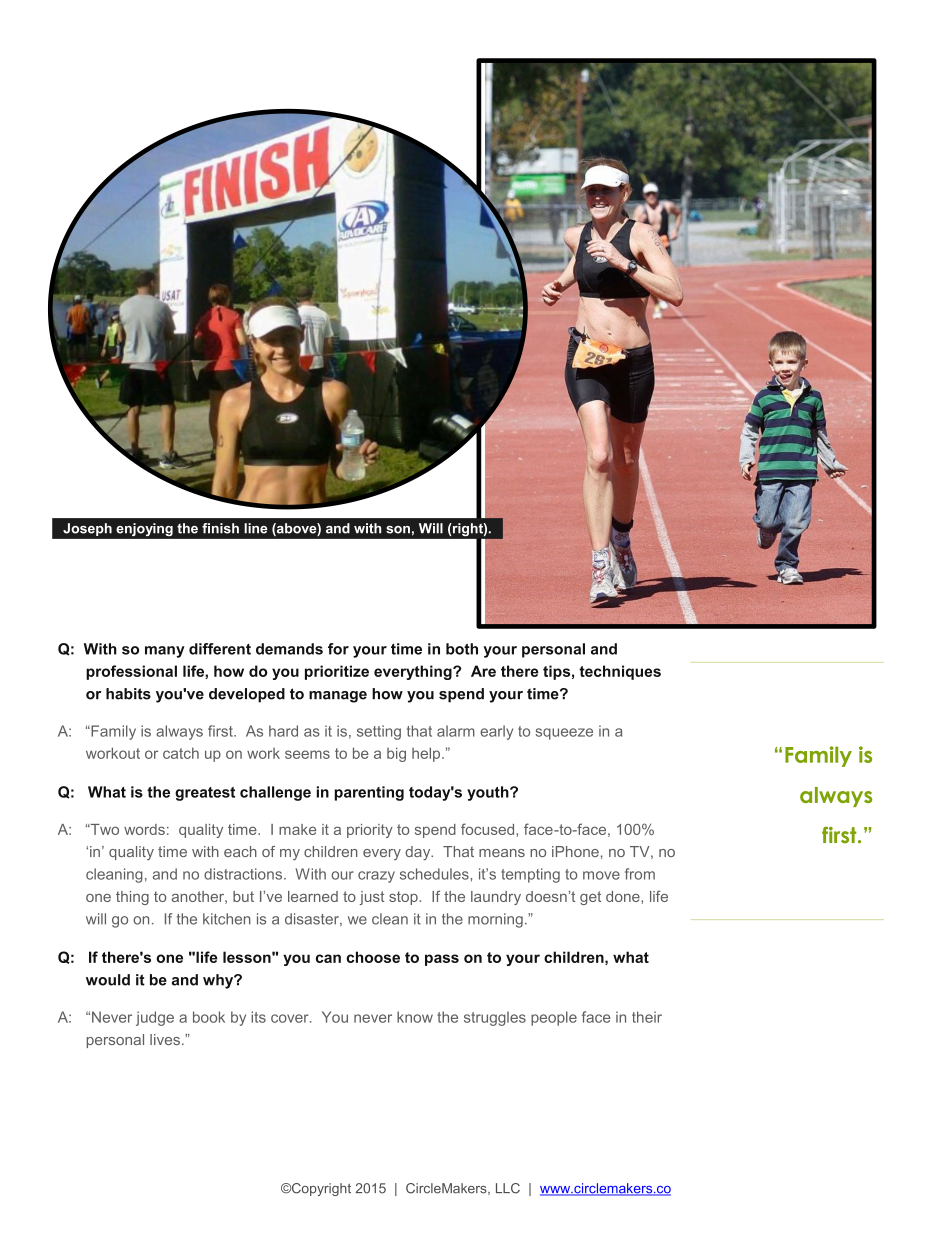  Describe the element at coordinates (165, 1039) in the document. I see `lives` at that location.
